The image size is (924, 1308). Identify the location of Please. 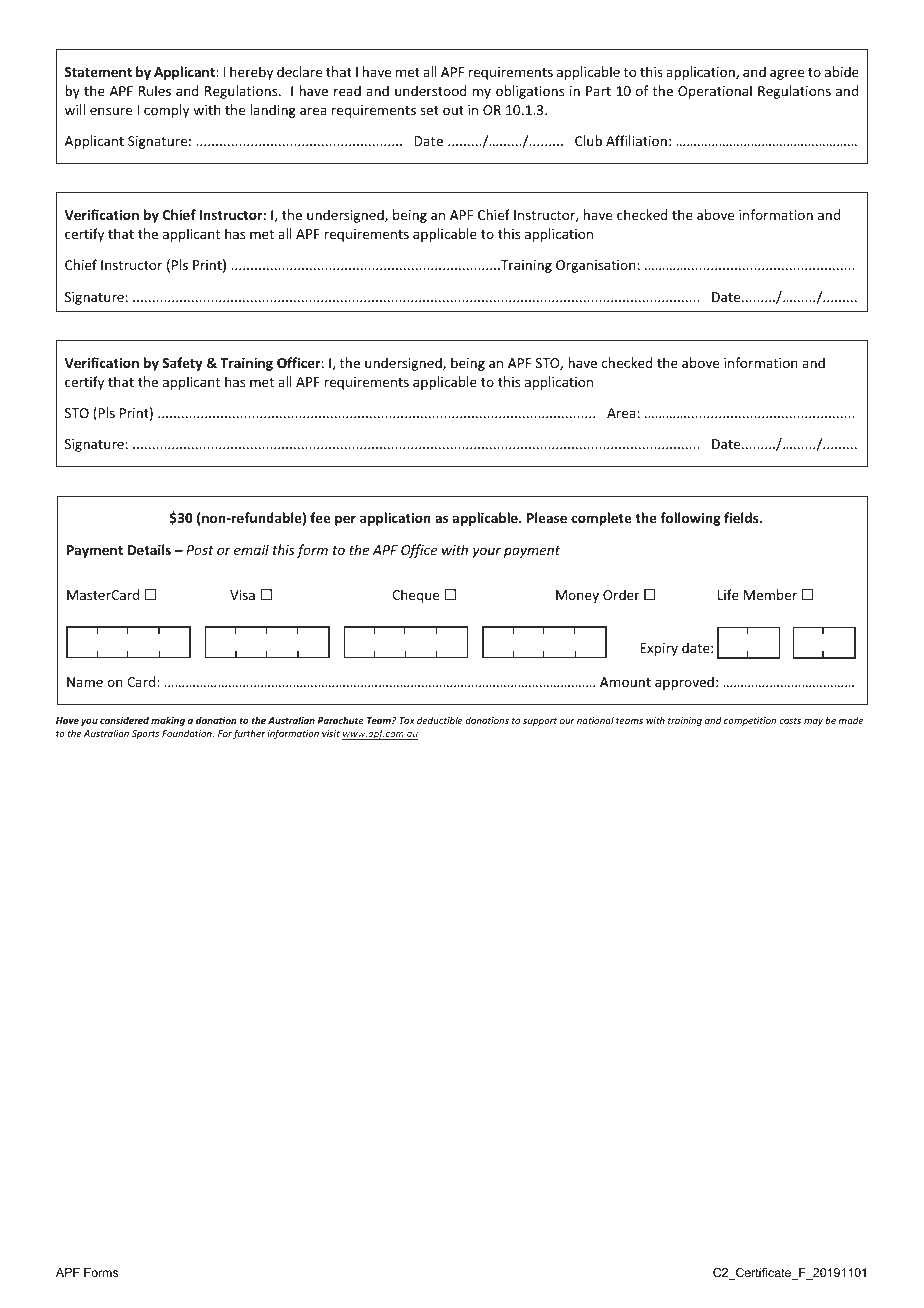
(547, 517).
